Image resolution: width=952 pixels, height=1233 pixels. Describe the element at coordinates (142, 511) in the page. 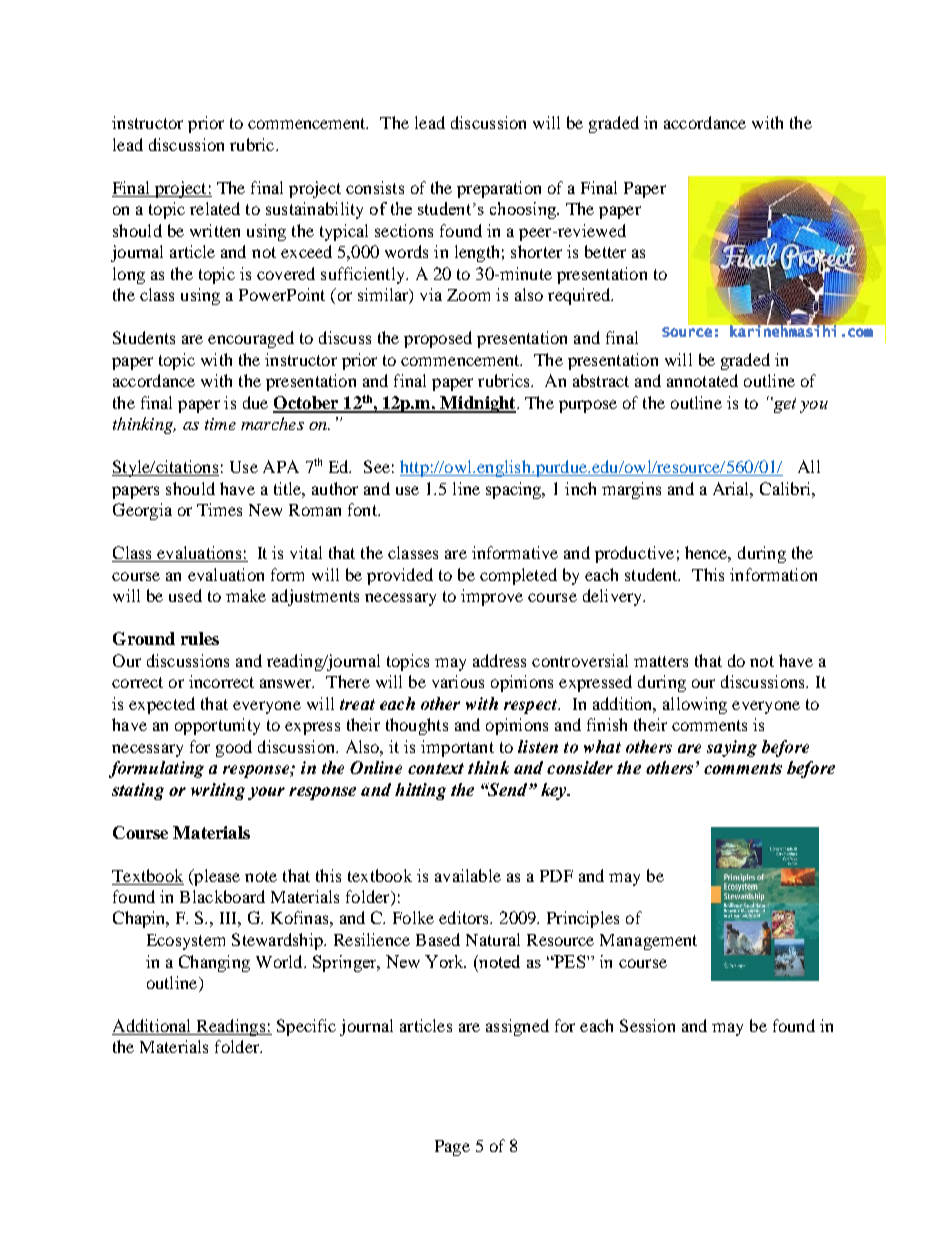

I see `Georgia` at that location.
